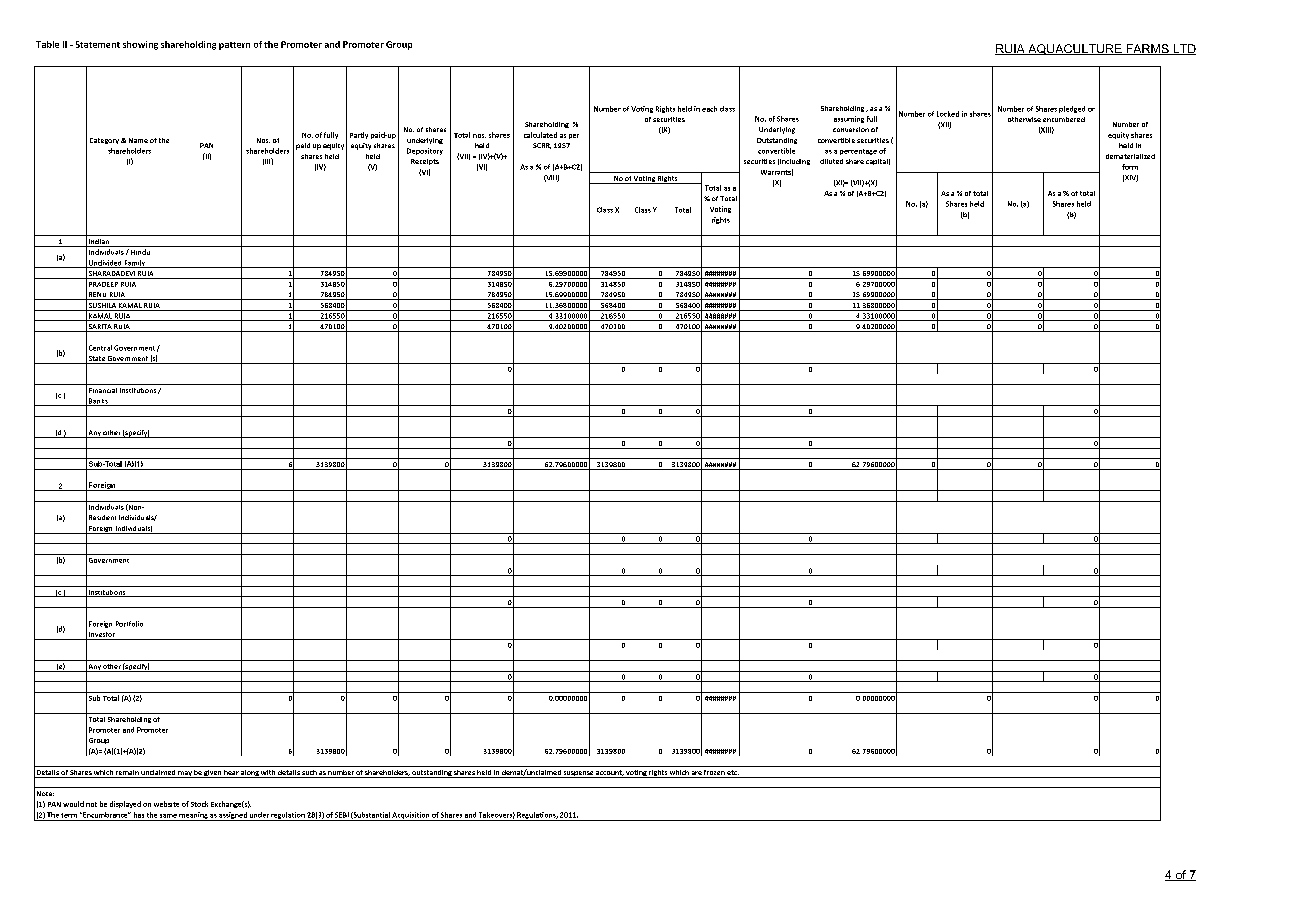 The width and height of the document is (1308, 924). Describe the element at coordinates (102, 636) in the document. I see `Investor` at that location.
